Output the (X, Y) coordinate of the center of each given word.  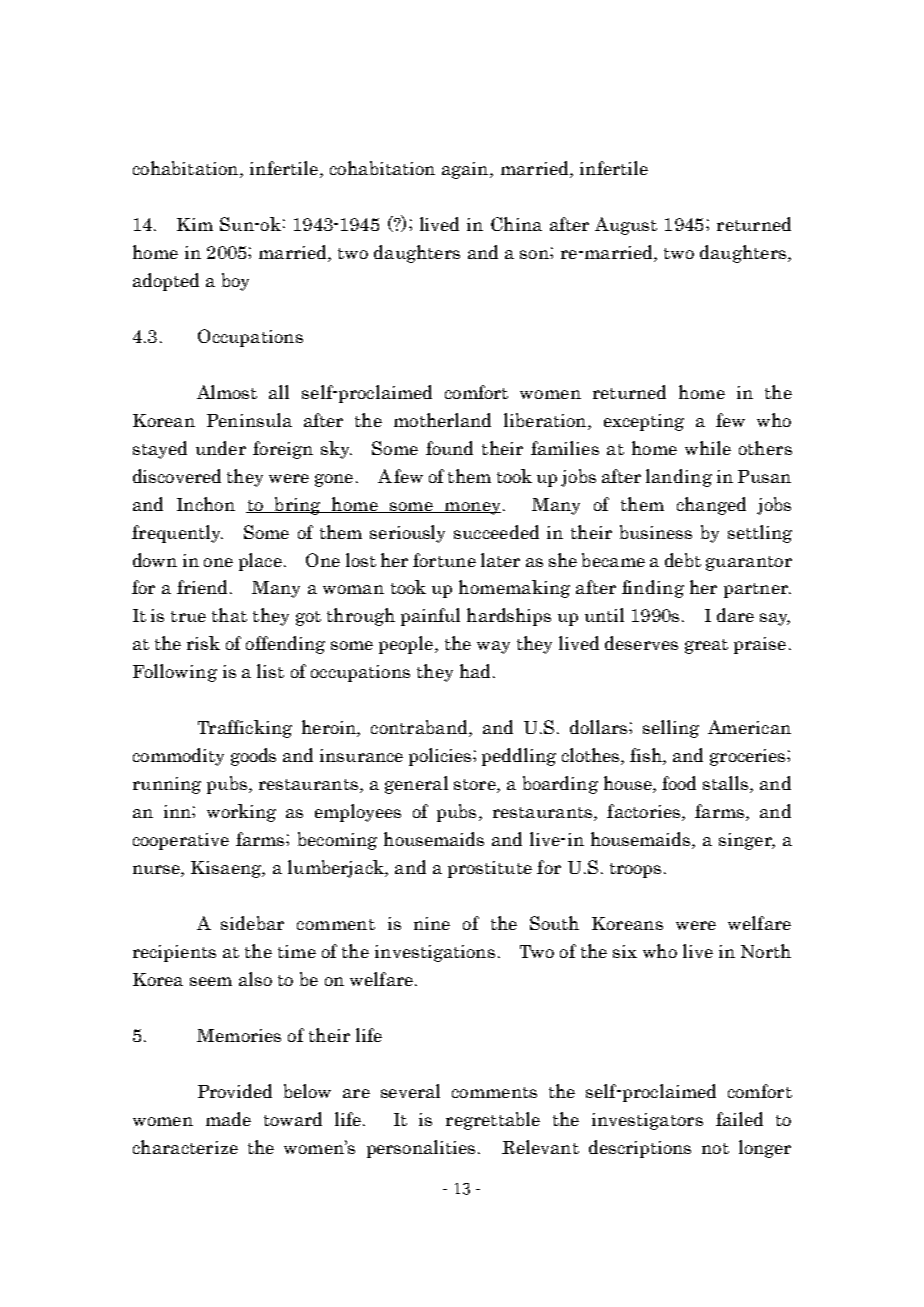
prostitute (490, 869)
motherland (442, 420)
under (221, 448)
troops (635, 870)
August (626, 226)
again (466, 170)
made (228, 1119)
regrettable (493, 1121)
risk (203, 643)
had (477, 671)
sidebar (252, 923)
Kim (195, 224)
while (708, 448)
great (706, 646)
